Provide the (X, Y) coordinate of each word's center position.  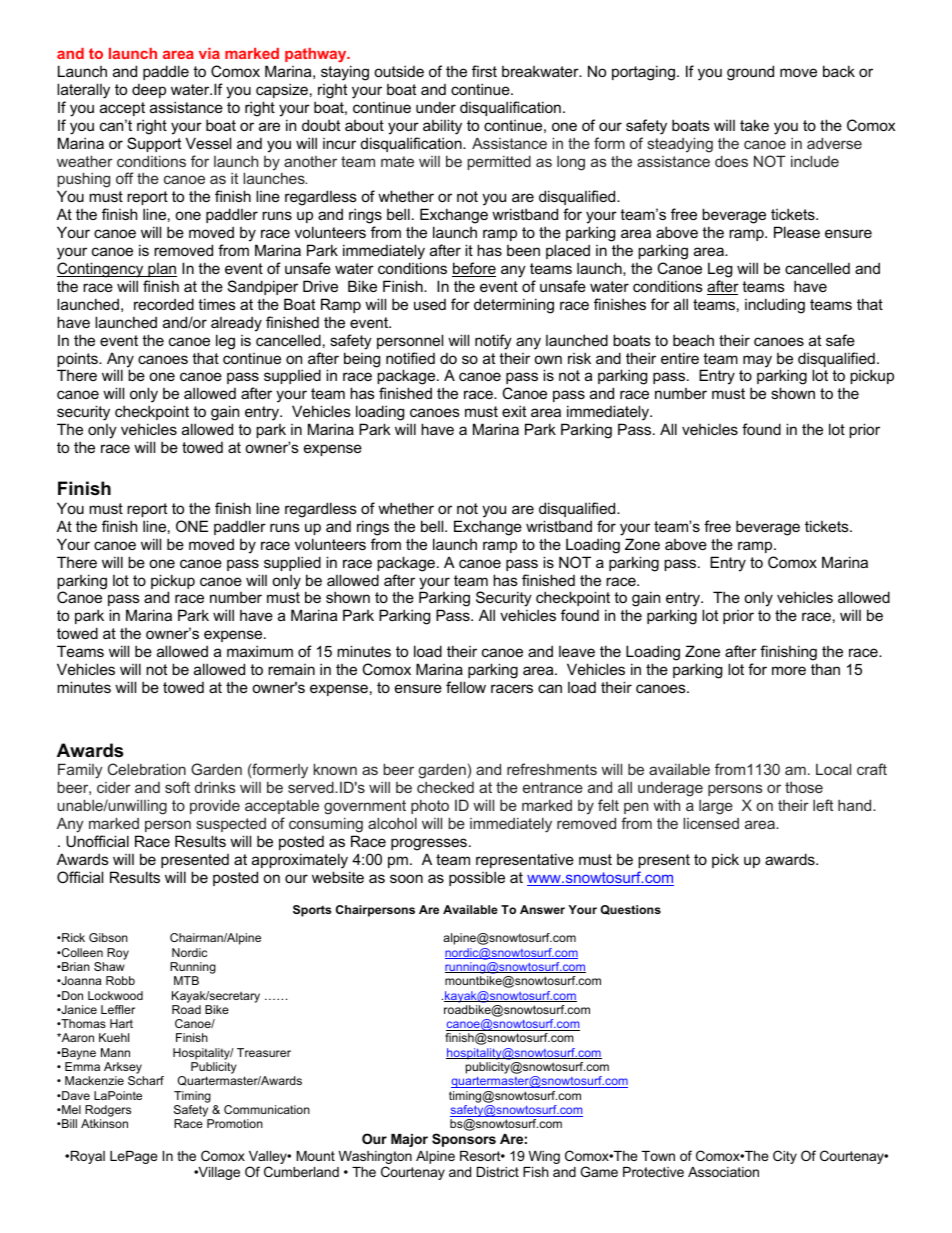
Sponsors (464, 1140)
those (804, 787)
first (484, 71)
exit (514, 411)
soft (177, 787)
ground (750, 73)
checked (445, 787)
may (757, 361)
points (78, 361)
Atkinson (104, 1123)
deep (149, 91)
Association (723, 1172)
